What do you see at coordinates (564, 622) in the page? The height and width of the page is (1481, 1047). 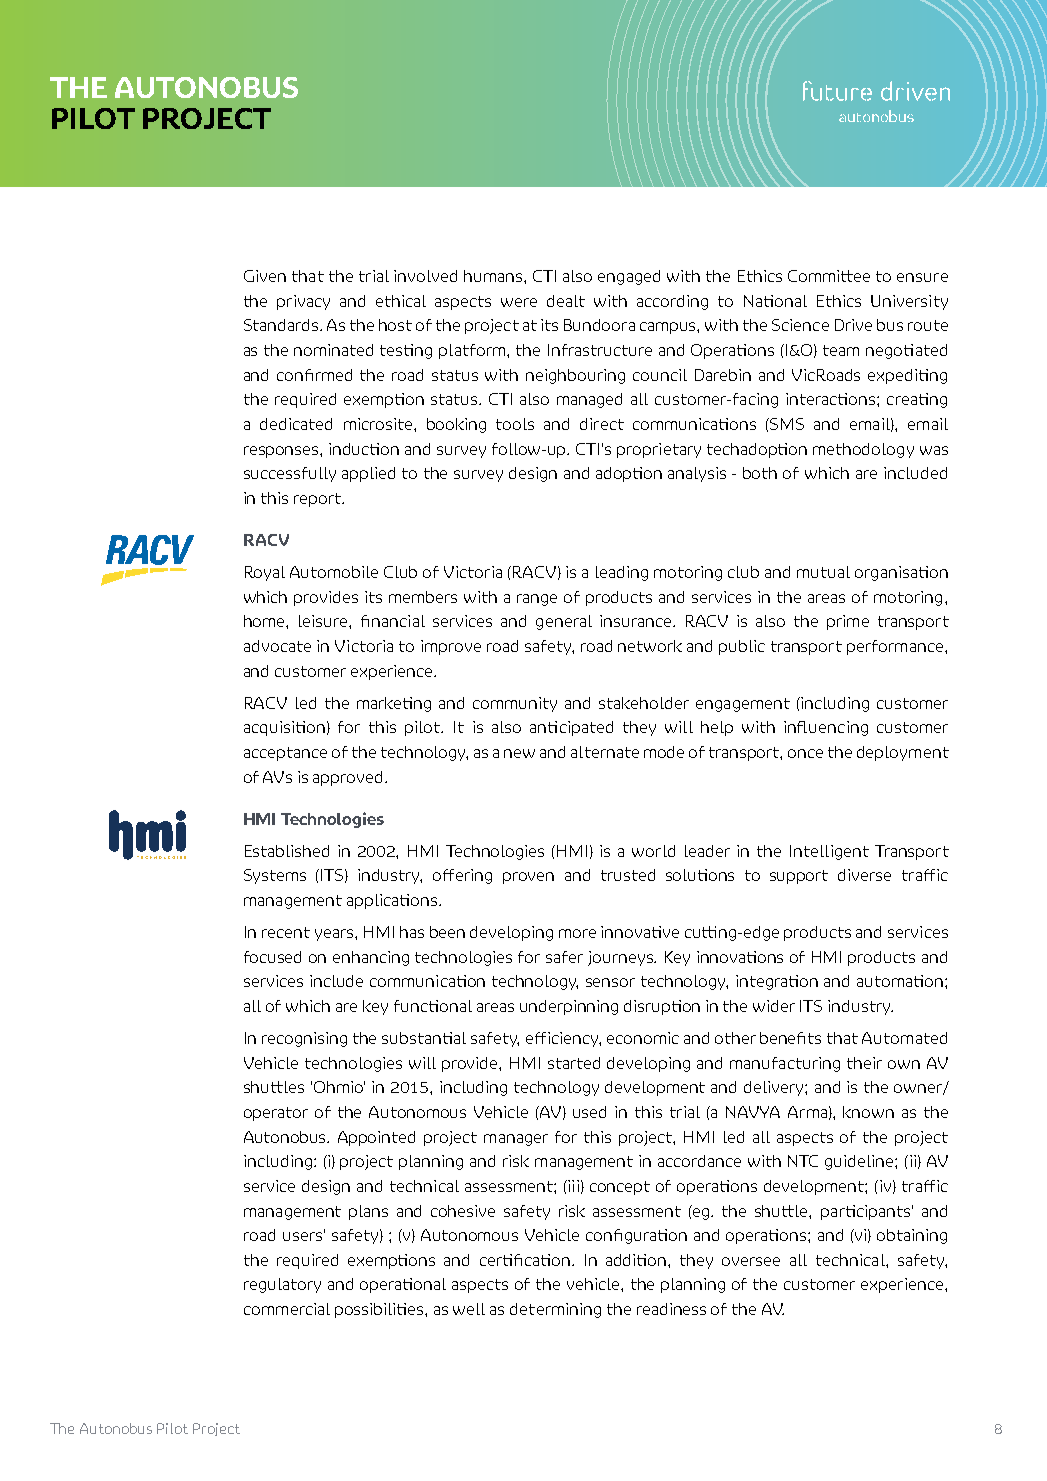 I see `general` at bounding box center [564, 622].
